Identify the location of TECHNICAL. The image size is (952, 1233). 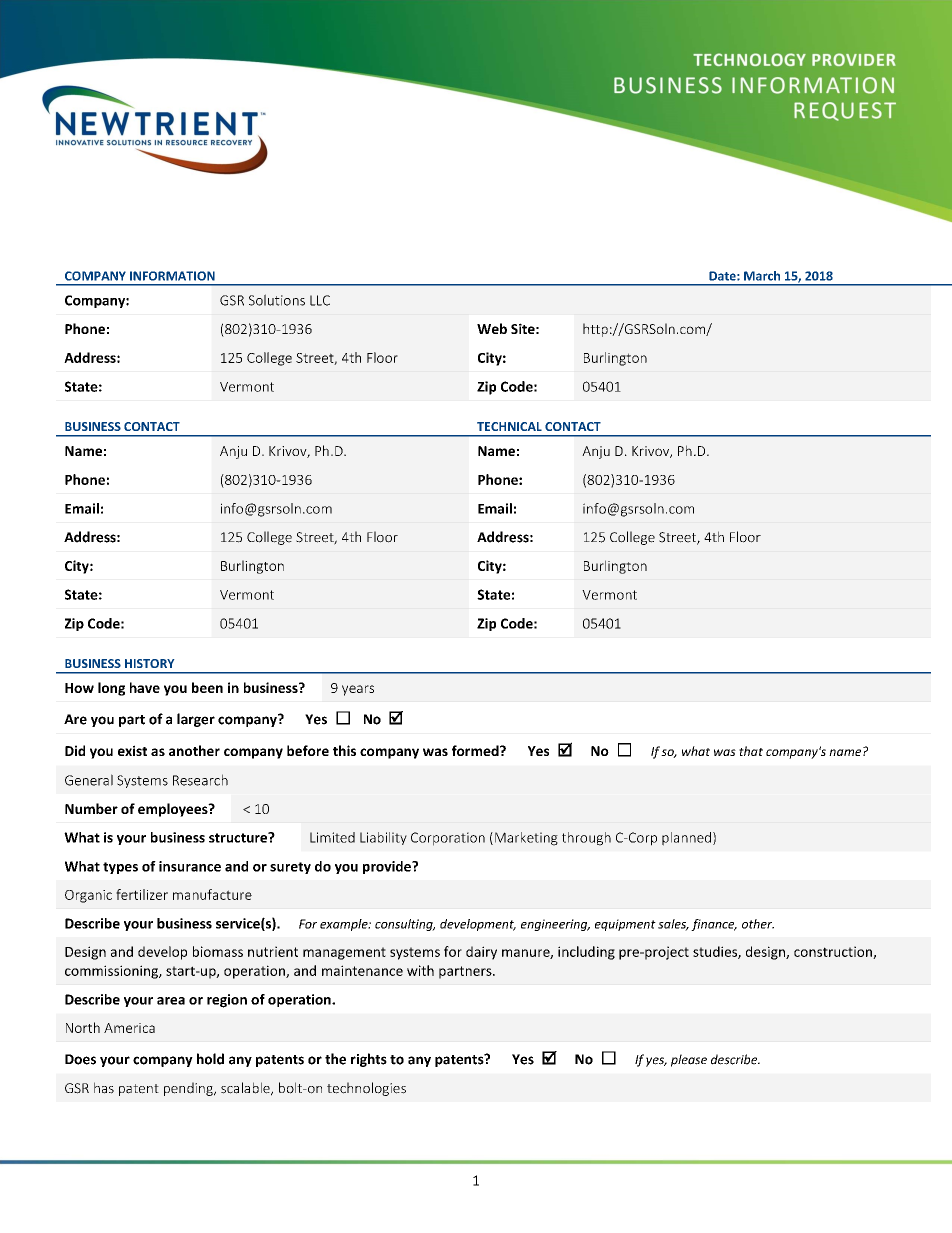
(509, 426).
